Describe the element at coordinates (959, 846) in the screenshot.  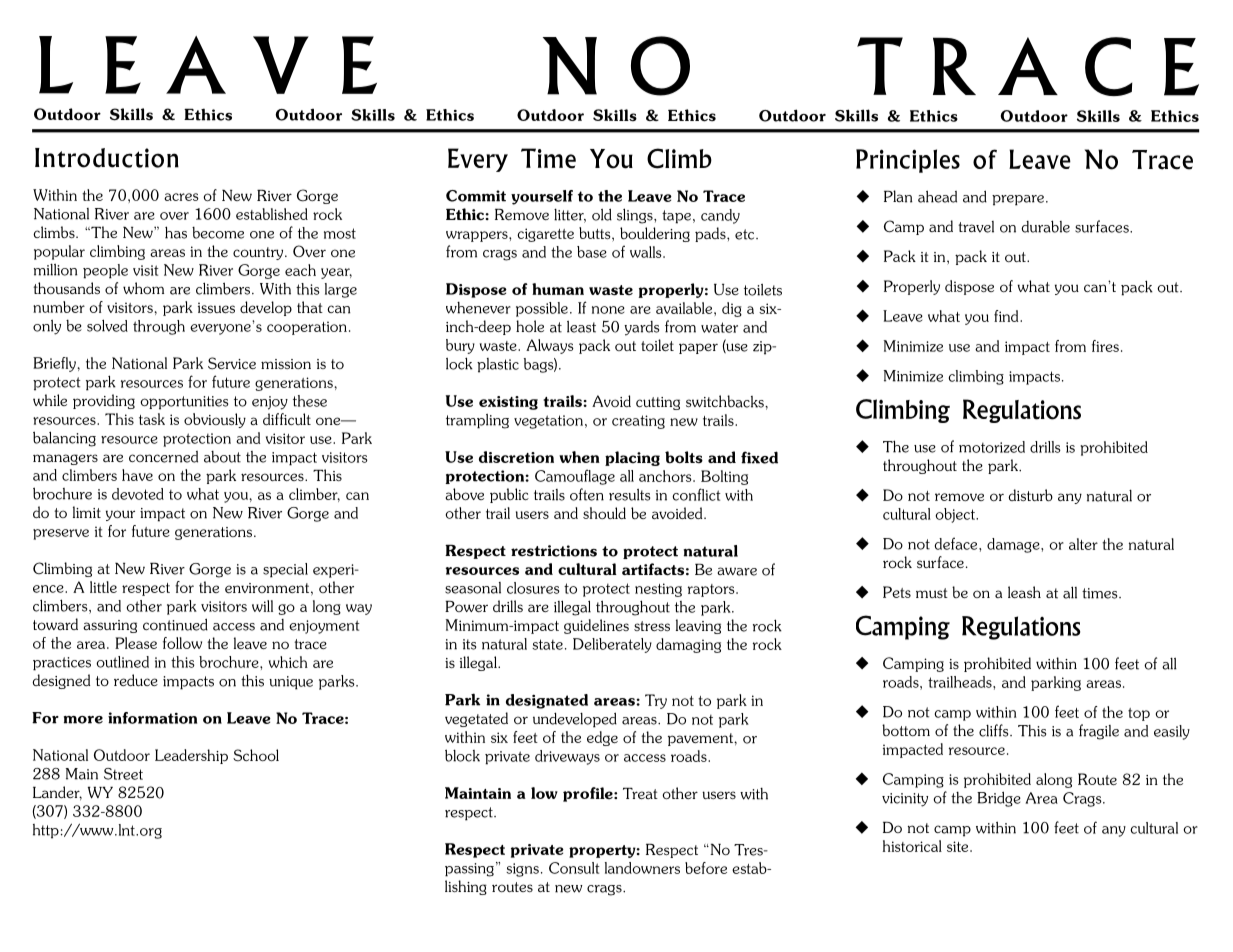
I see `site` at that location.
